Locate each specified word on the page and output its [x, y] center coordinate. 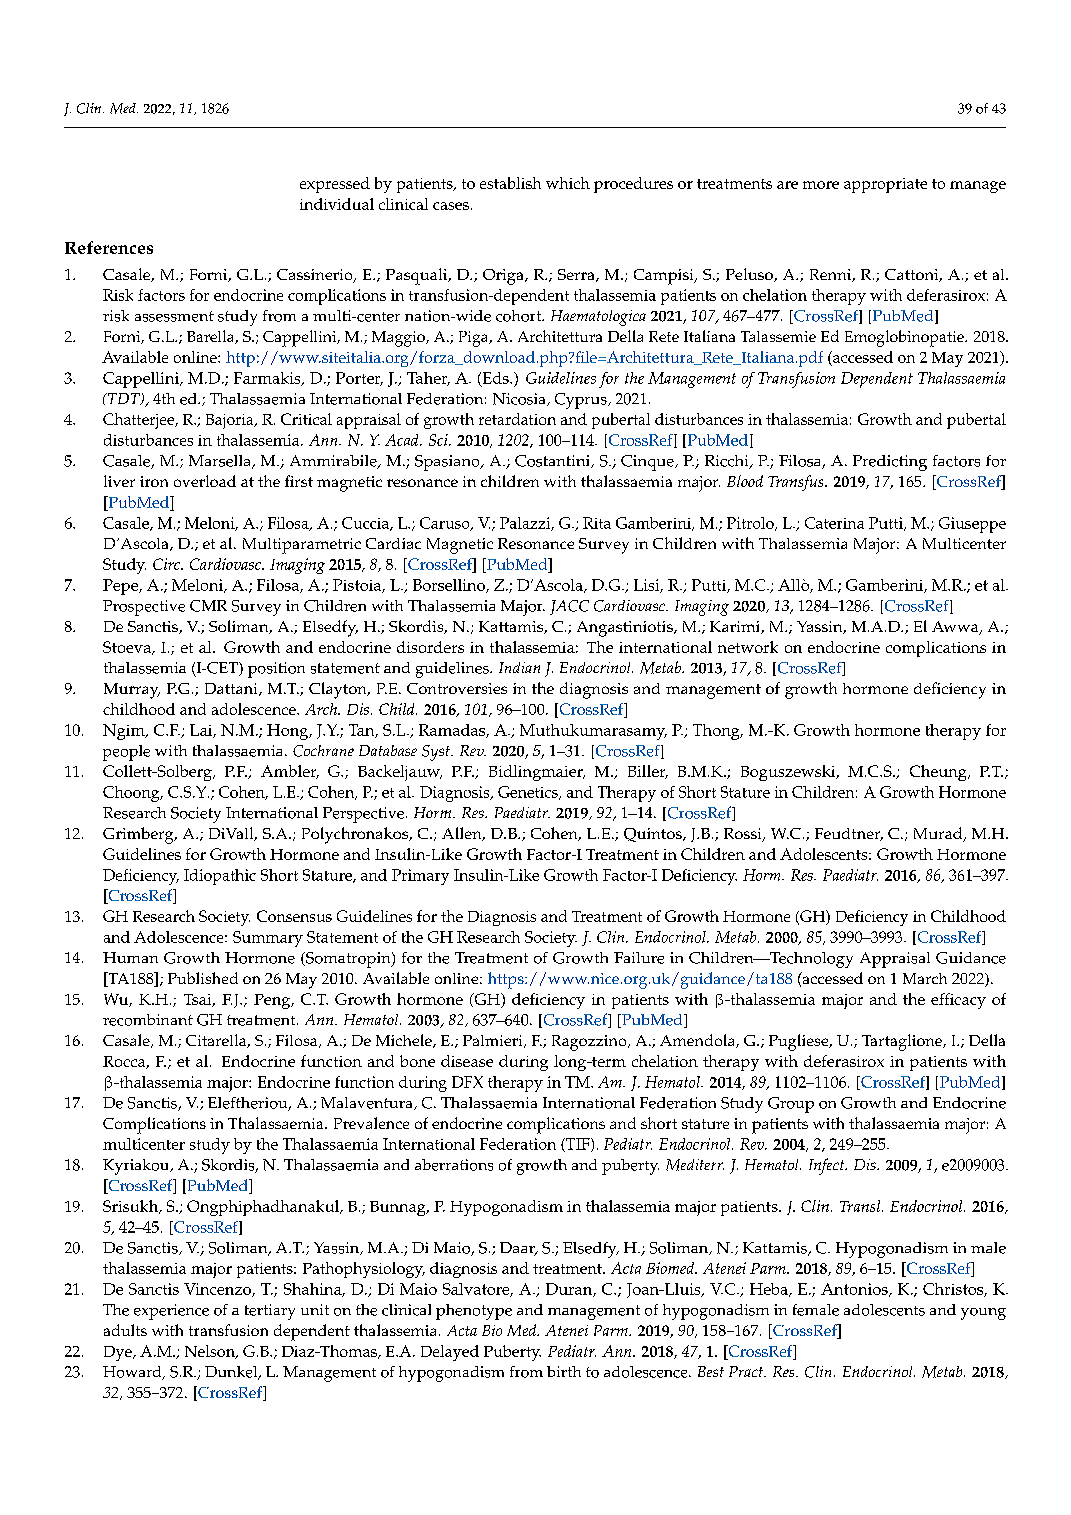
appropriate [885, 185]
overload [205, 481]
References [109, 247]
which [568, 183]
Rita [597, 523]
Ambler [290, 772]
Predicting [890, 463]
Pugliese [800, 1042]
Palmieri [494, 1041]
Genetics [529, 793]
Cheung [939, 773]
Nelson [211, 1352]
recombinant [148, 1020]
